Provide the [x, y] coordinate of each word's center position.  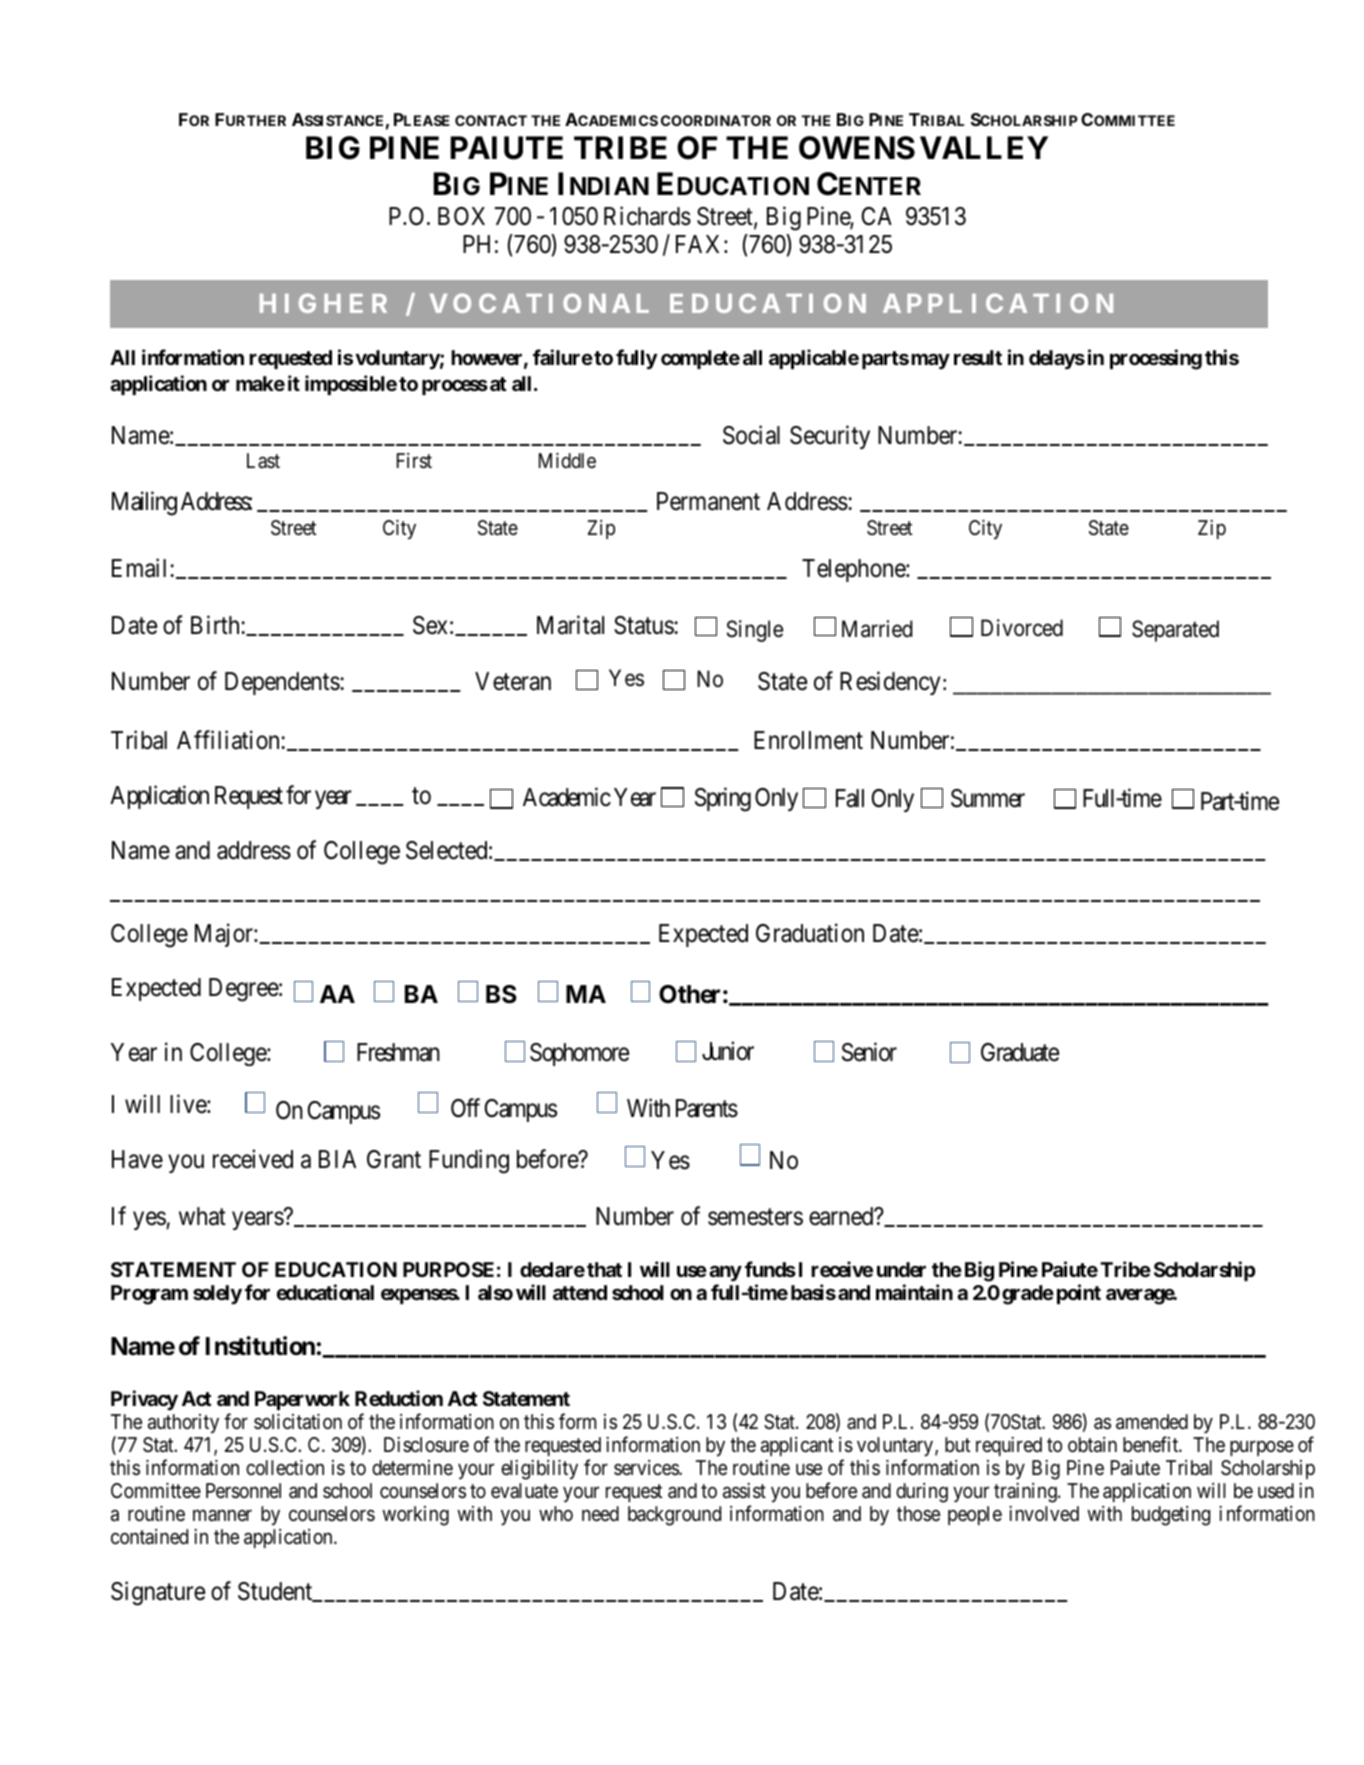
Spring [723, 799]
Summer [988, 798]
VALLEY [984, 147]
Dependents [283, 683]
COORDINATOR [716, 120]
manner [222, 1515]
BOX [461, 216]
